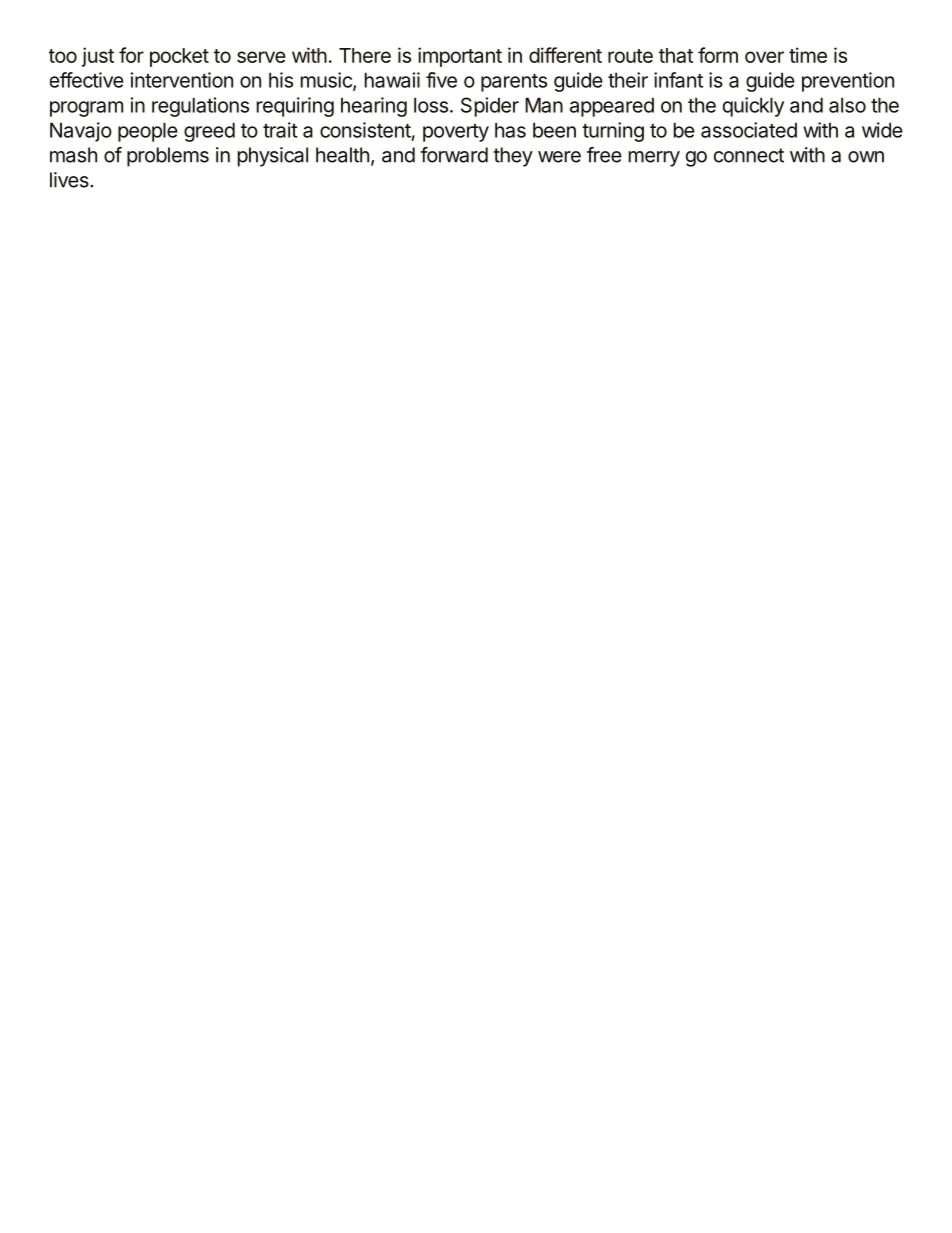 Image resolution: width=952 pixels, height=1233 pixels. Describe the element at coordinates (513, 157) in the screenshot. I see `they` at that location.
